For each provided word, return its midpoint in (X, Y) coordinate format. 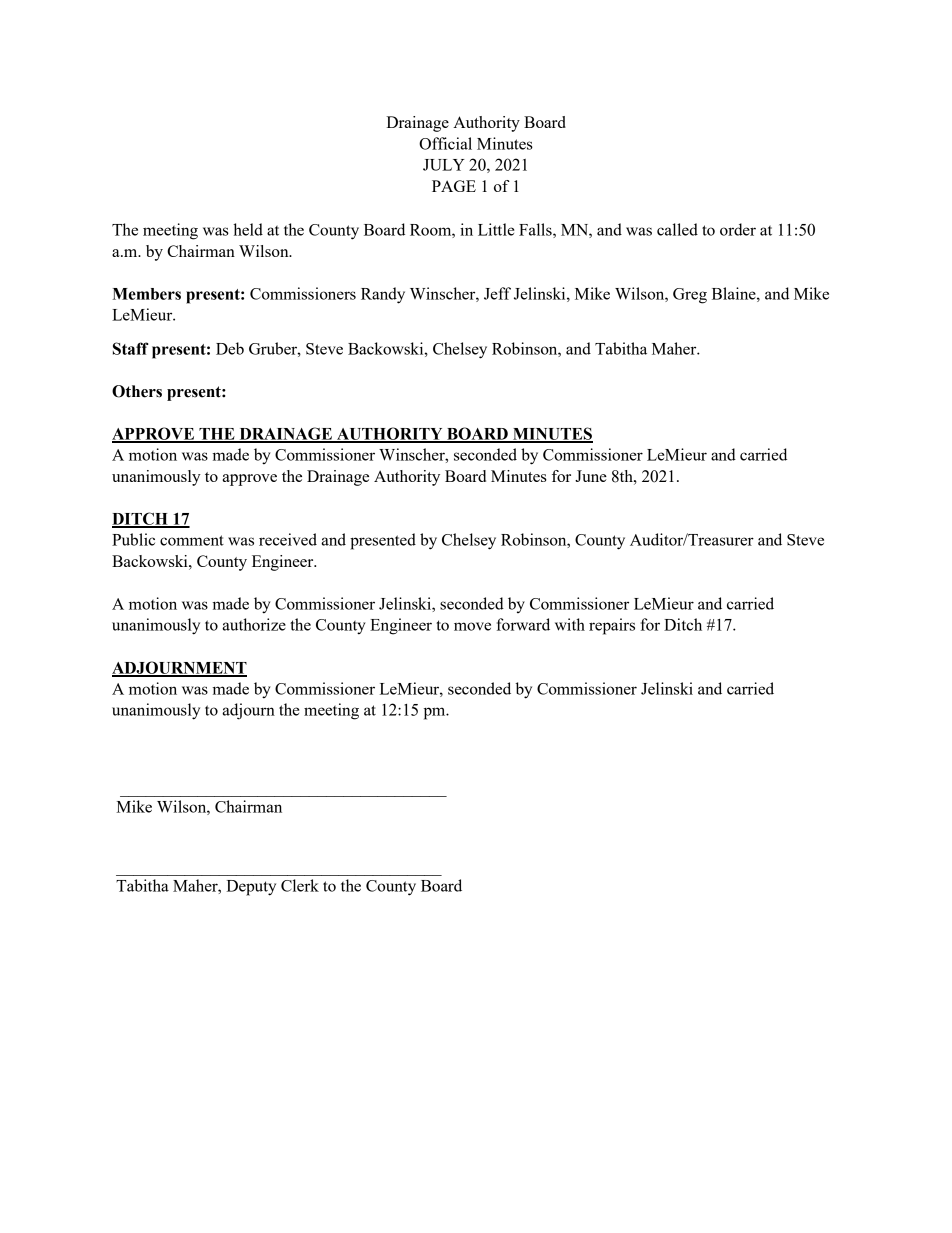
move (472, 626)
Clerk (300, 885)
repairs (612, 626)
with (570, 624)
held (248, 229)
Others (137, 391)
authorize (254, 624)
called (677, 229)
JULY (444, 165)
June (591, 476)
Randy (383, 295)
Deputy (251, 888)
